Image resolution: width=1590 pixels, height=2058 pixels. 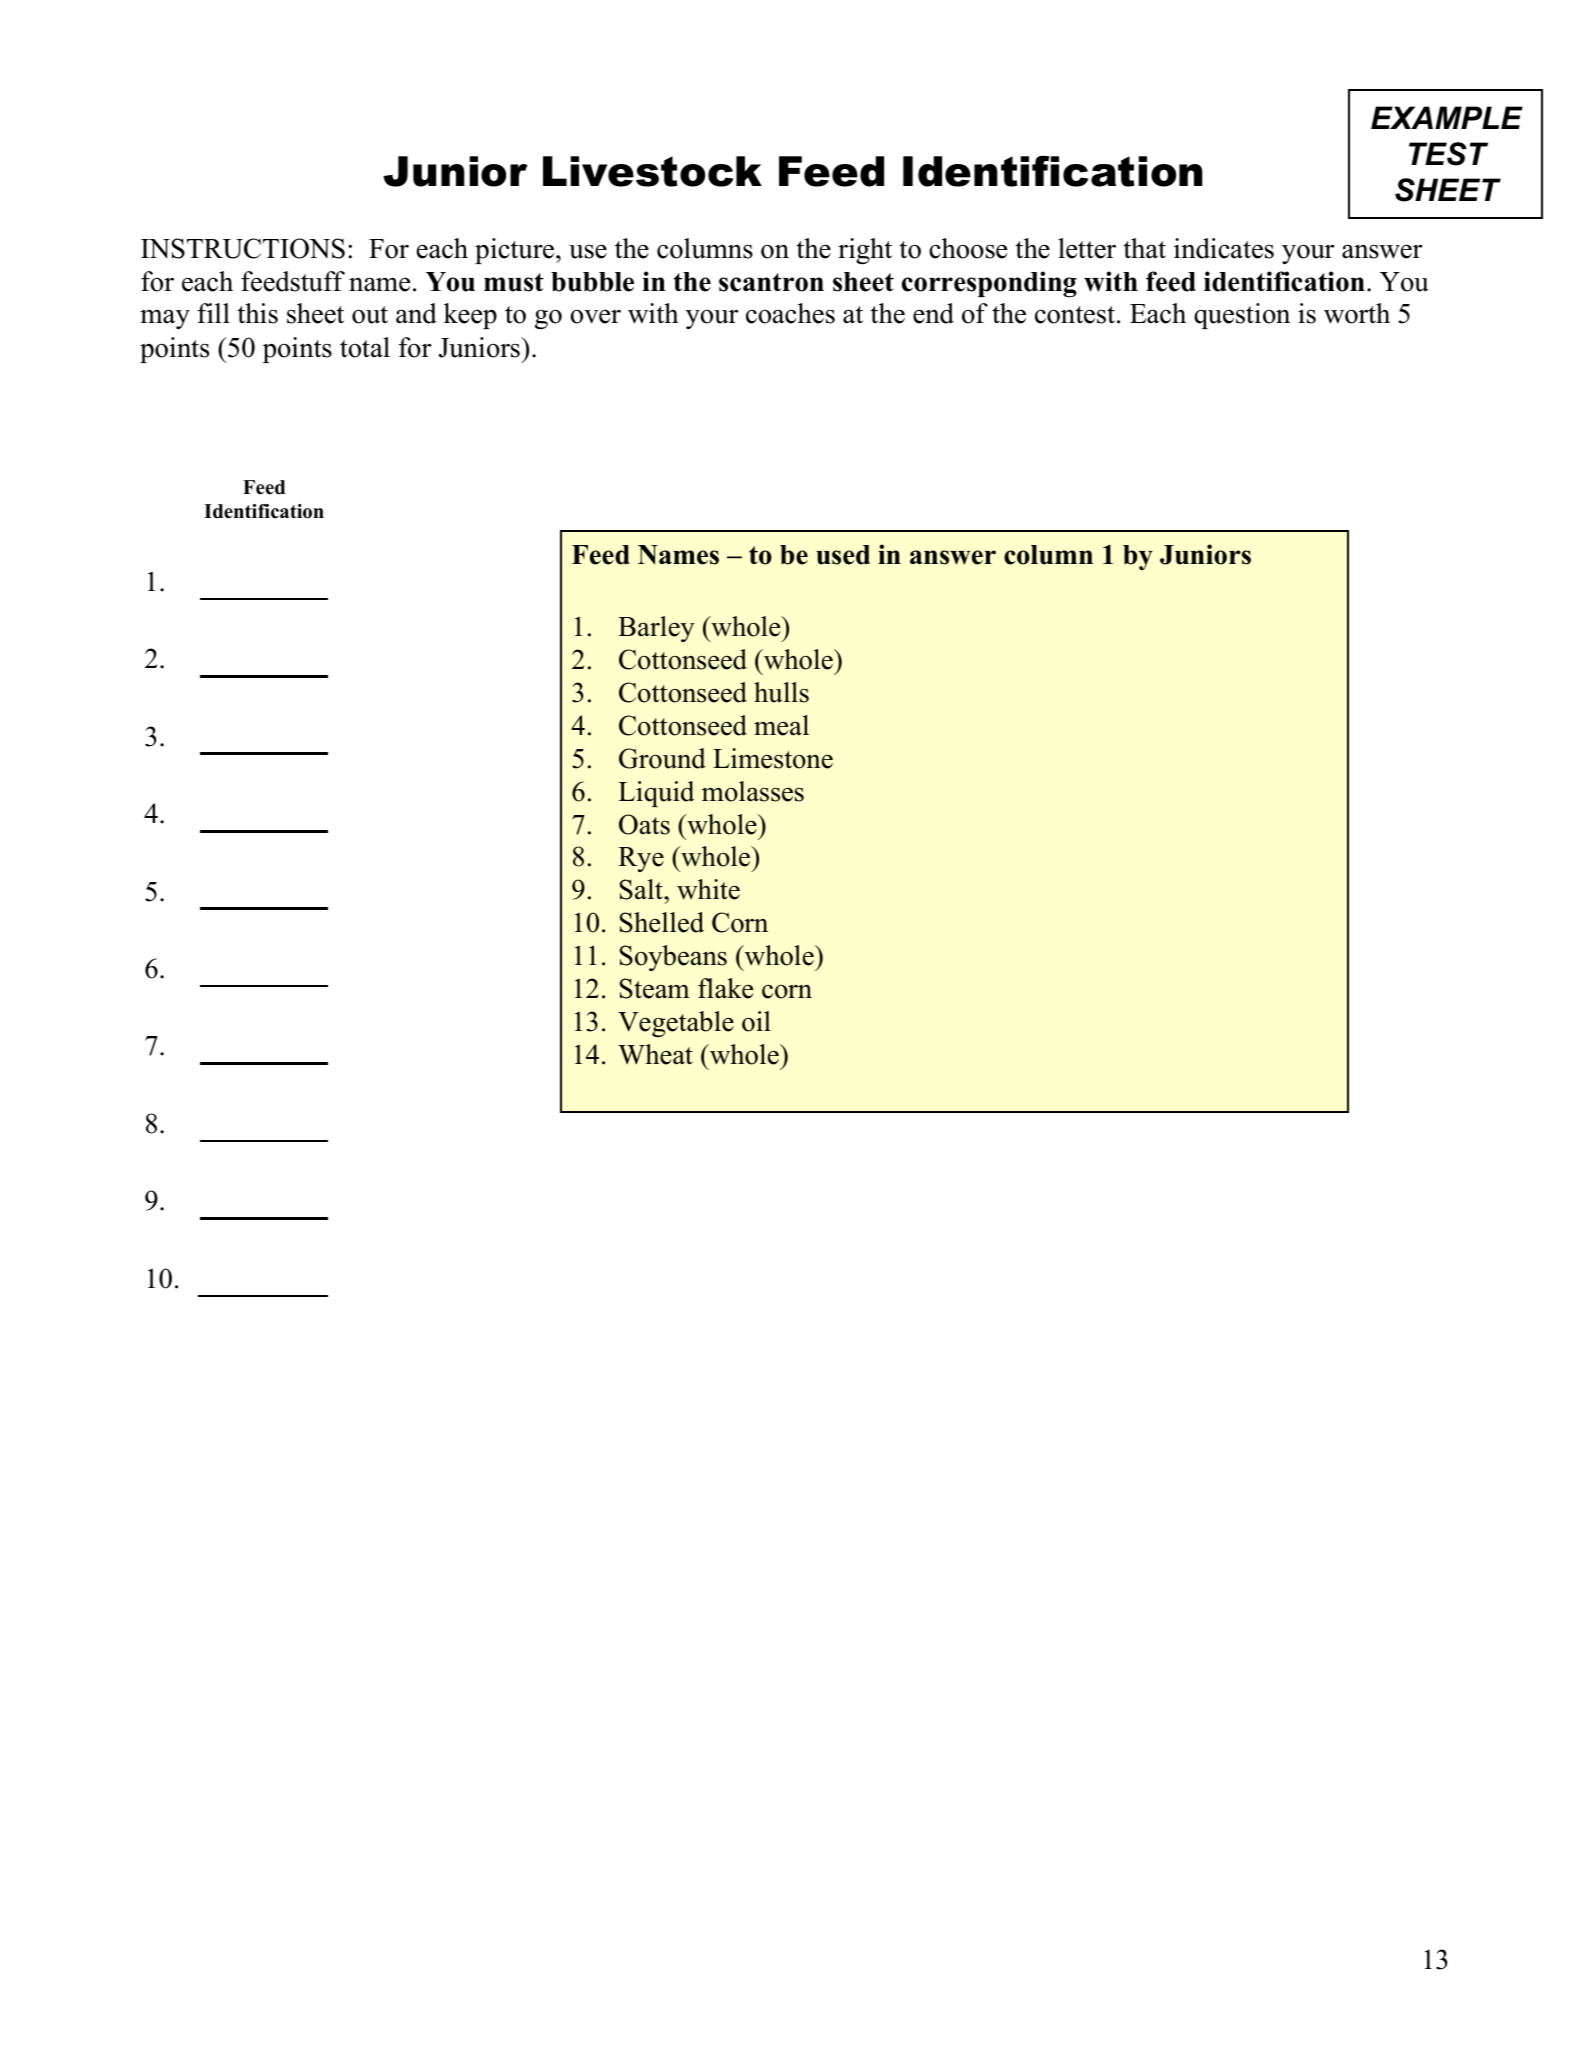 What do you see at coordinates (655, 1054) in the screenshot?
I see `Wheat` at bounding box center [655, 1054].
